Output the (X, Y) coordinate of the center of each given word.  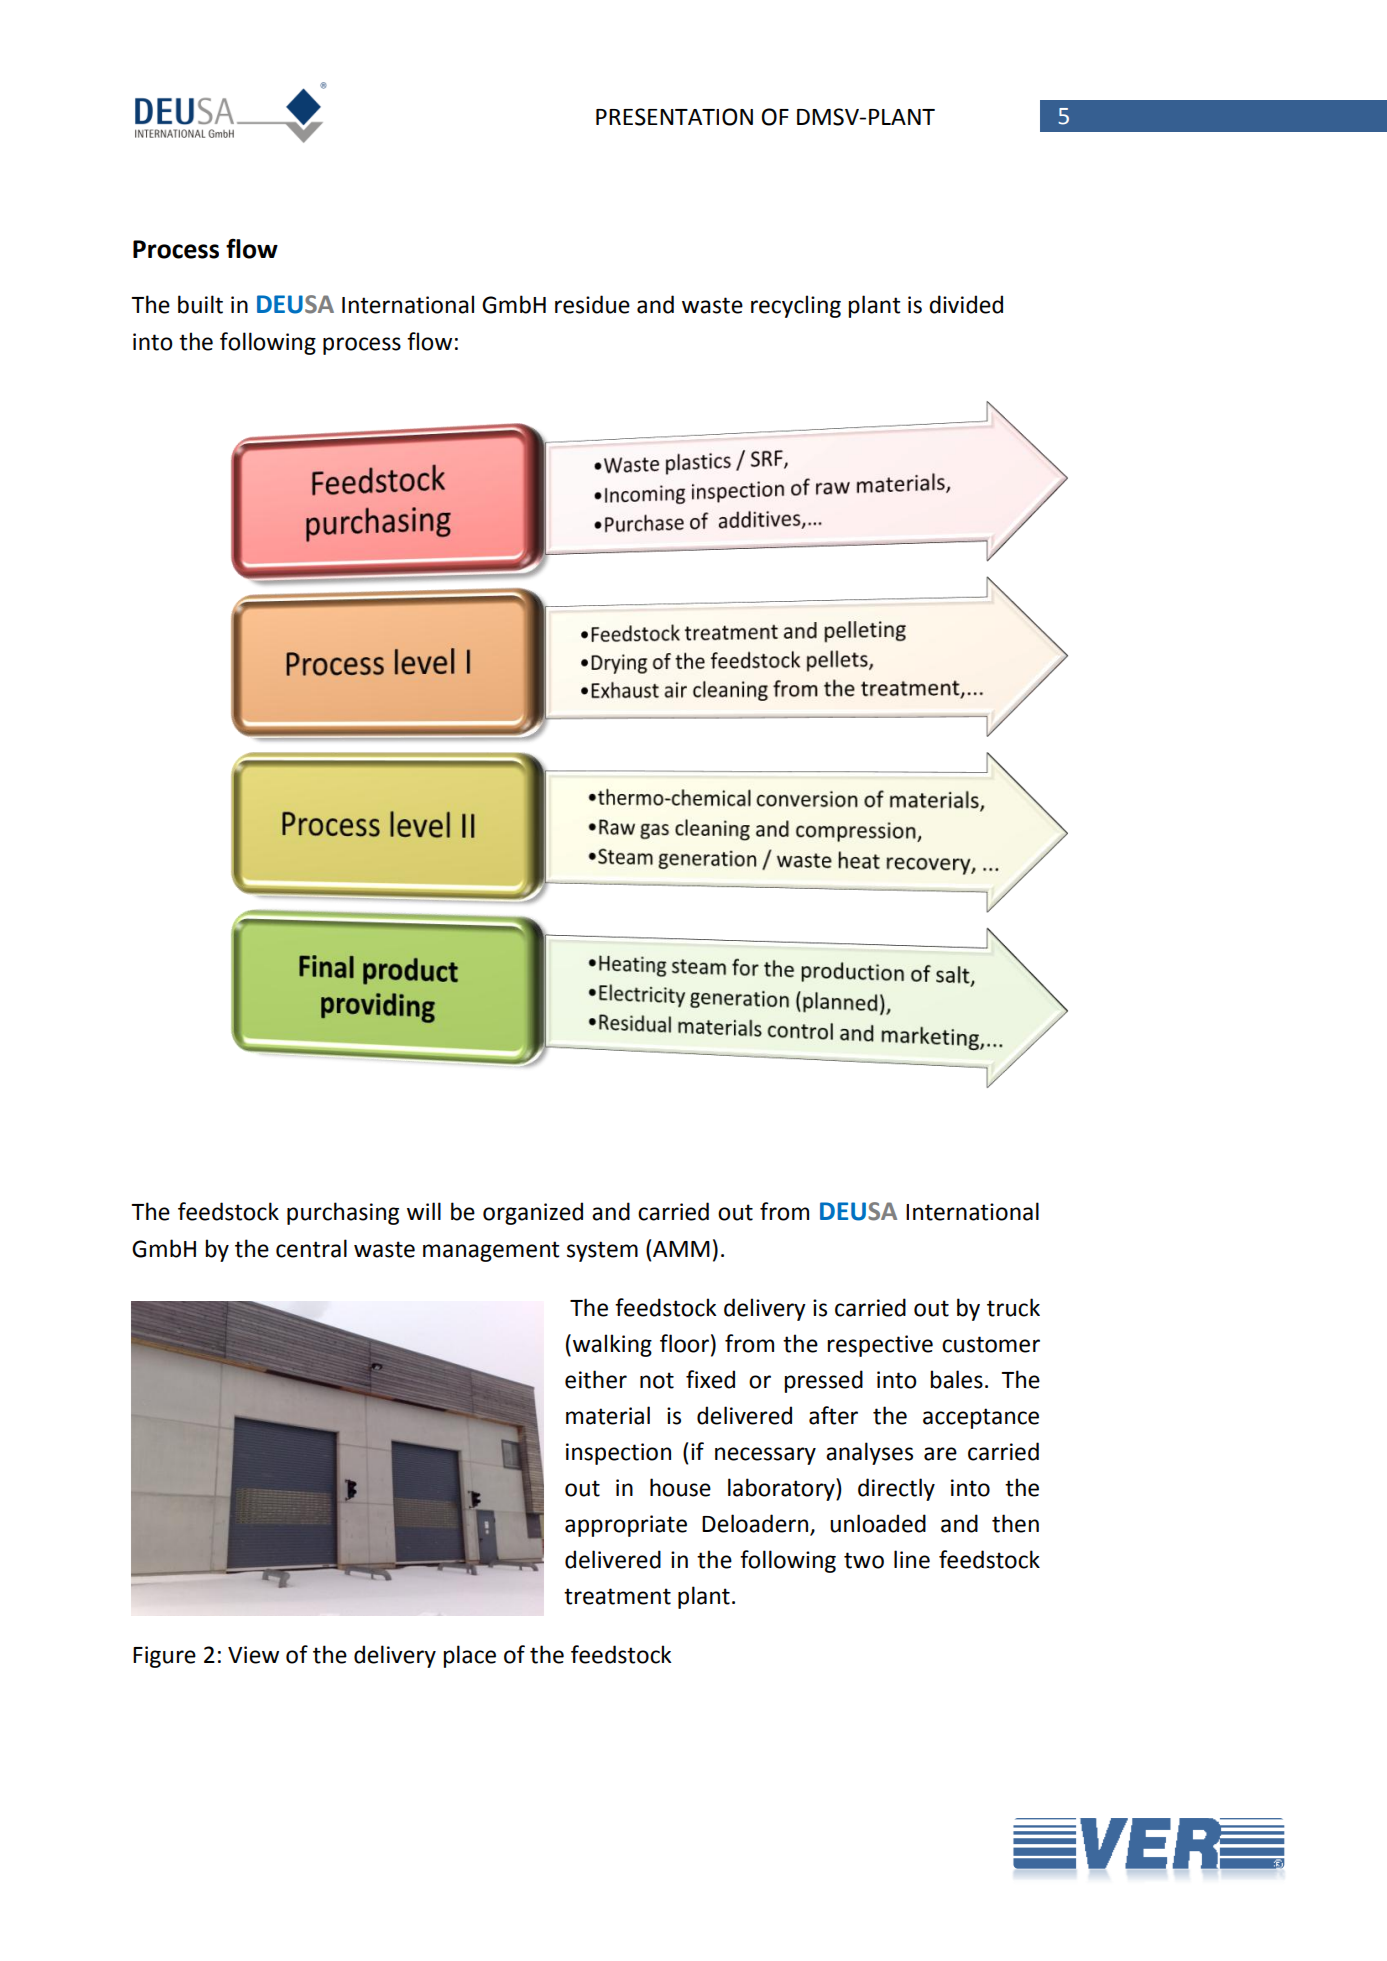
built (200, 304)
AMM (681, 1249)
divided (966, 304)
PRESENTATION (674, 117)
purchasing (343, 1213)
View (253, 1655)
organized (533, 1213)
